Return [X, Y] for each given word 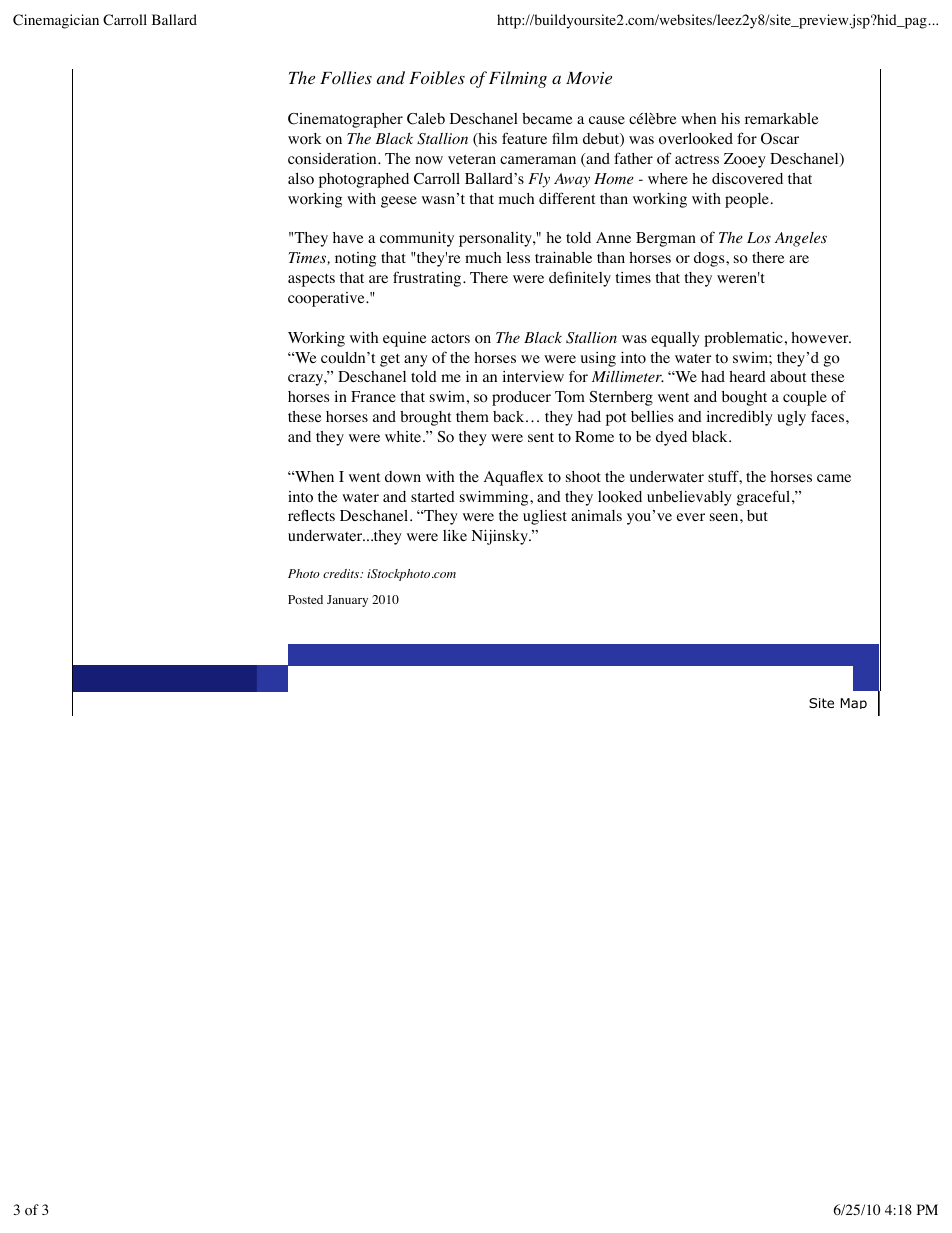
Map [854, 703]
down [403, 477]
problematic [743, 339]
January [347, 601]
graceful [765, 498]
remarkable [782, 118]
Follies [346, 78]
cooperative [327, 299]
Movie [589, 78]
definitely [580, 279]
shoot [583, 477]
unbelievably [689, 498]
